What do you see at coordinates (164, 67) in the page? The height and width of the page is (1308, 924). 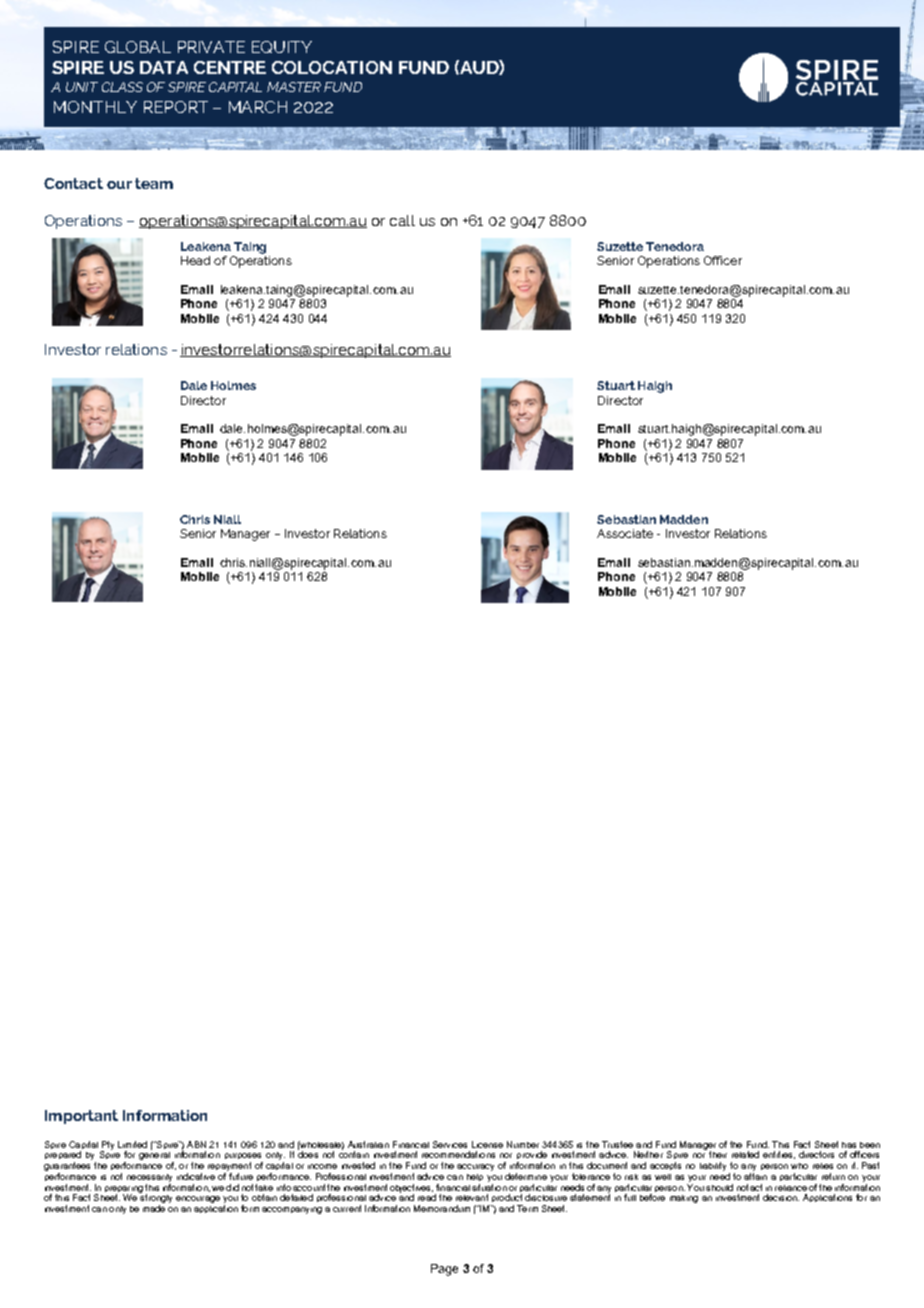 I see `DATA` at bounding box center [164, 67].
